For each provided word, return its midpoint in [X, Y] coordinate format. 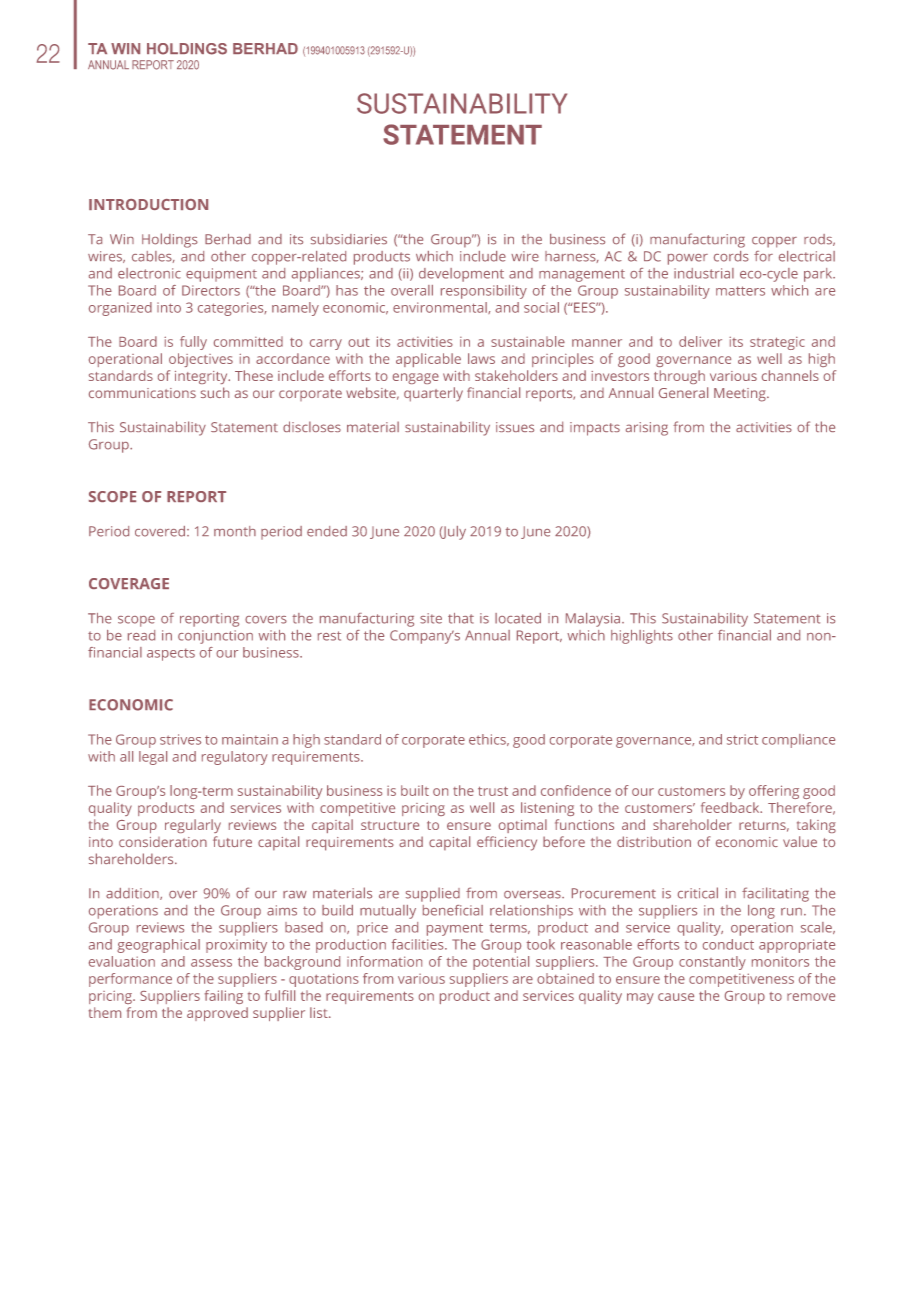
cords [731, 256]
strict [742, 739]
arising [647, 429]
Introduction [148, 204]
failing [224, 997]
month [235, 531]
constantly [712, 963]
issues [515, 427]
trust [493, 791]
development [461, 275]
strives [180, 739]
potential [501, 963]
